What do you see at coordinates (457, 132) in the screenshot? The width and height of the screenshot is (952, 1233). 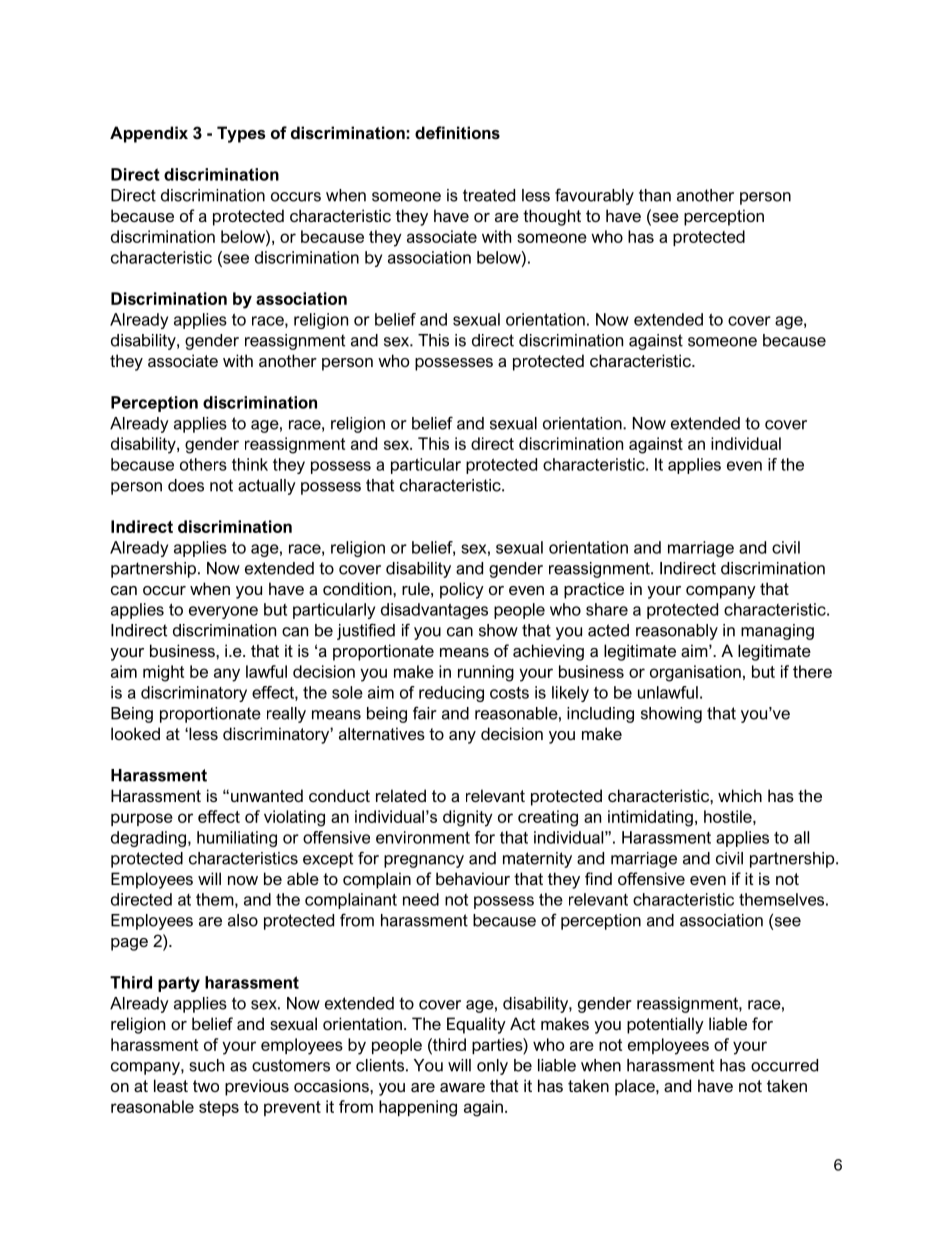 I see `definitions` at bounding box center [457, 132].
